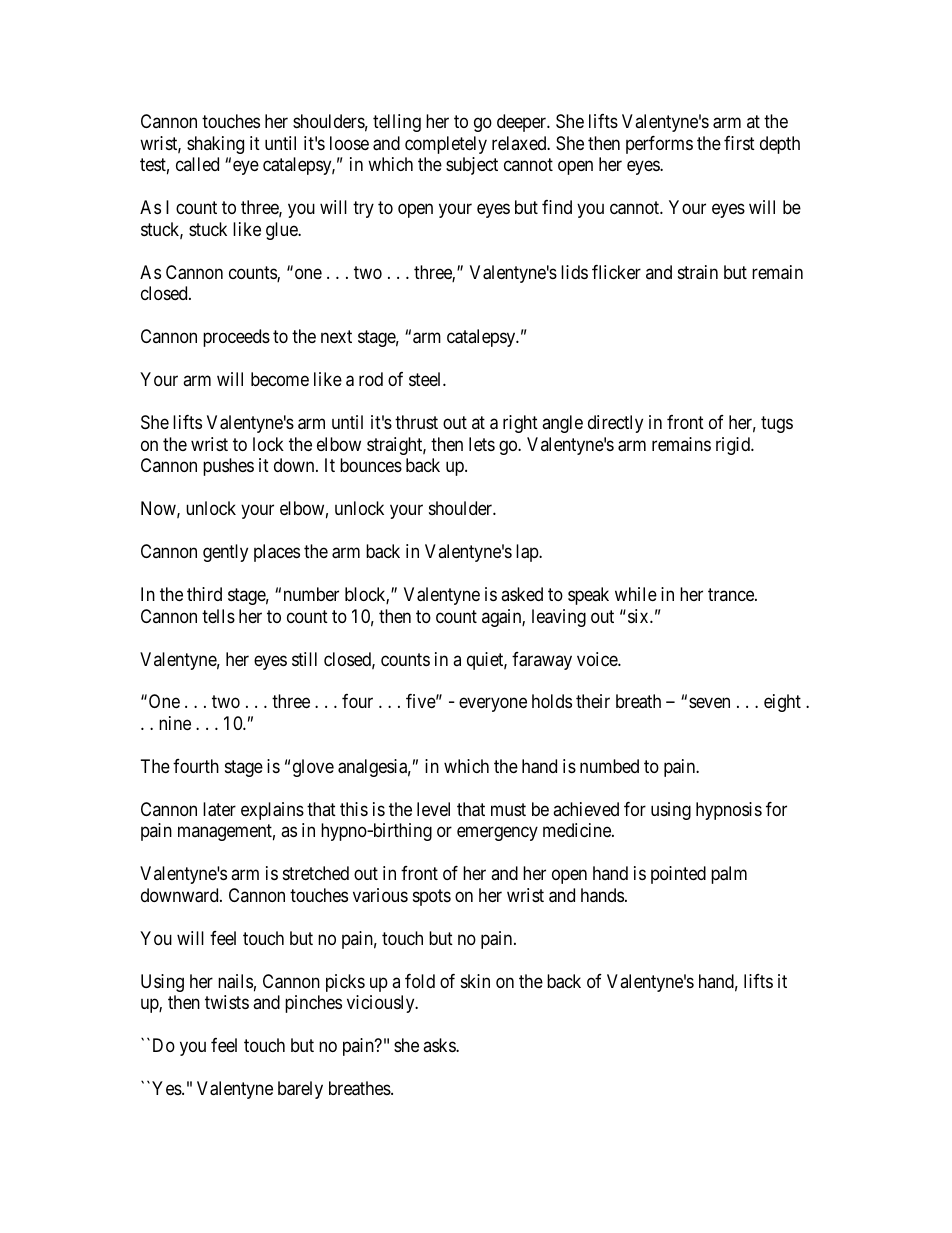 The width and height of the screenshot is (952, 1233). Describe the element at coordinates (300, 1090) in the screenshot. I see `barely` at that location.
